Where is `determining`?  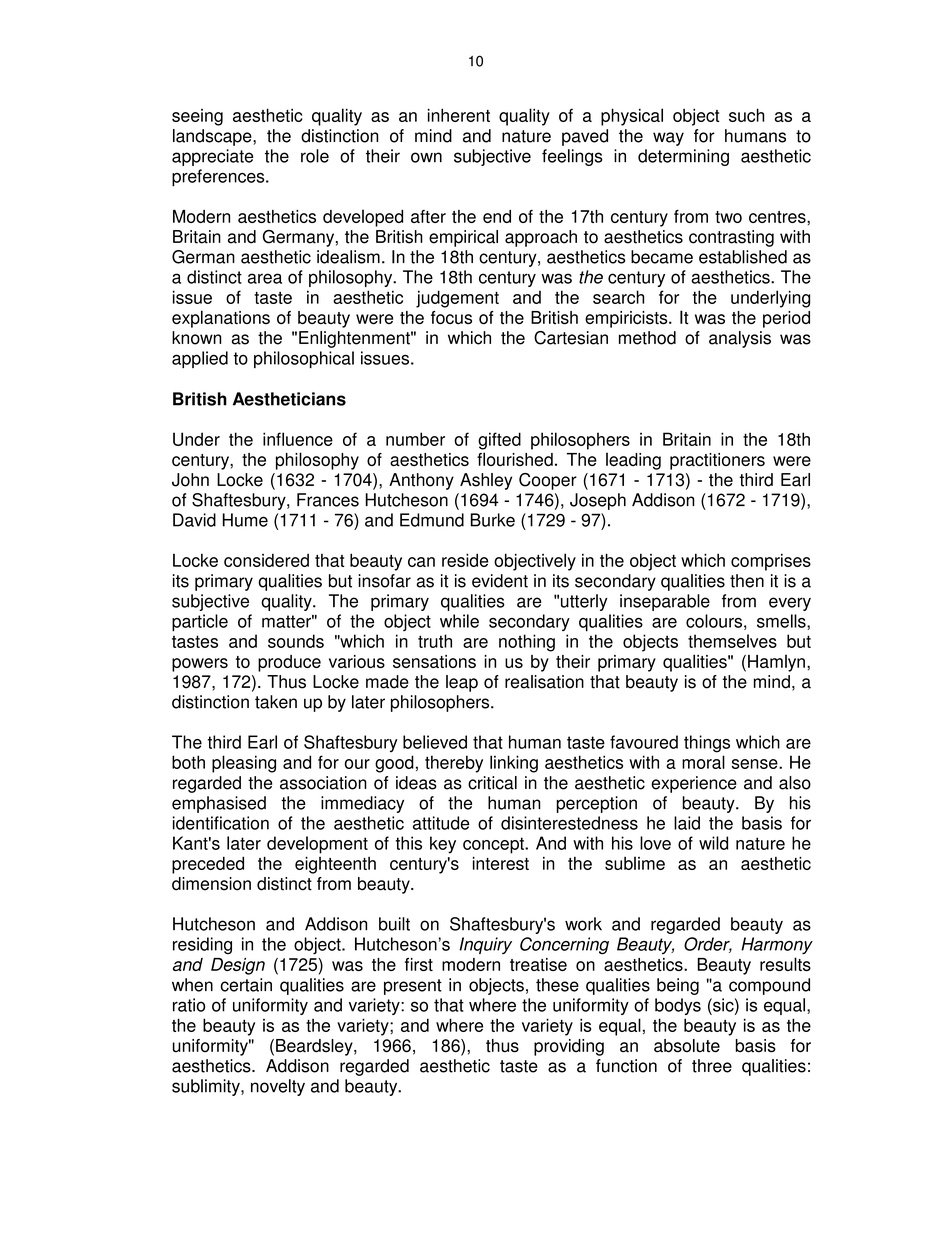
determining is located at coordinates (683, 157).
